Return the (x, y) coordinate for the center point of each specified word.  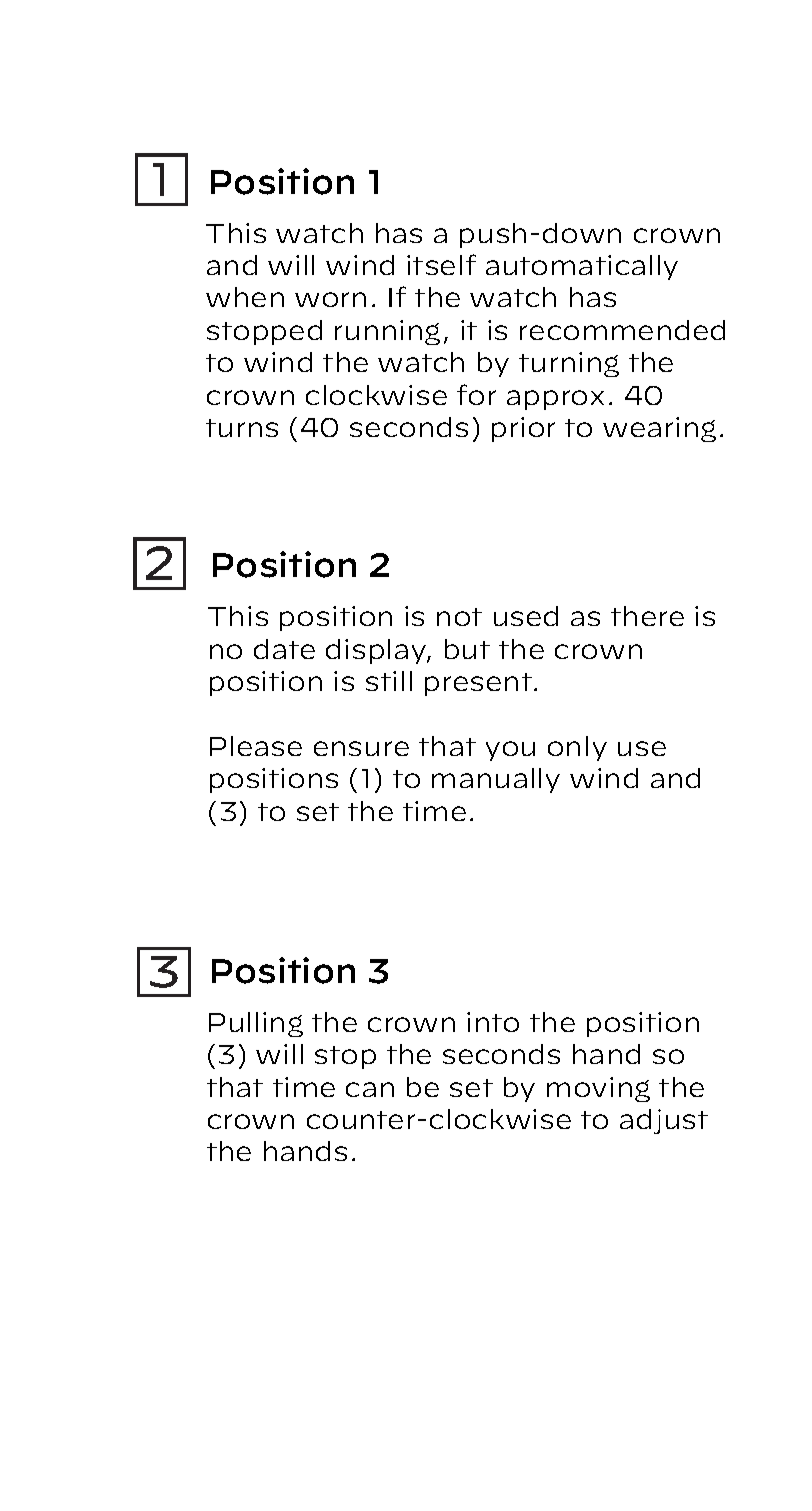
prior (523, 429)
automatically (582, 267)
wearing (659, 429)
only (577, 748)
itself (441, 264)
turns (242, 428)
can (370, 1089)
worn (330, 299)
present (478, 684)
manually (496, 780)
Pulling (256, 1024)
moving (598, 1089)
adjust (664, 1121)
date (284, 649)
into (493, 1022)
